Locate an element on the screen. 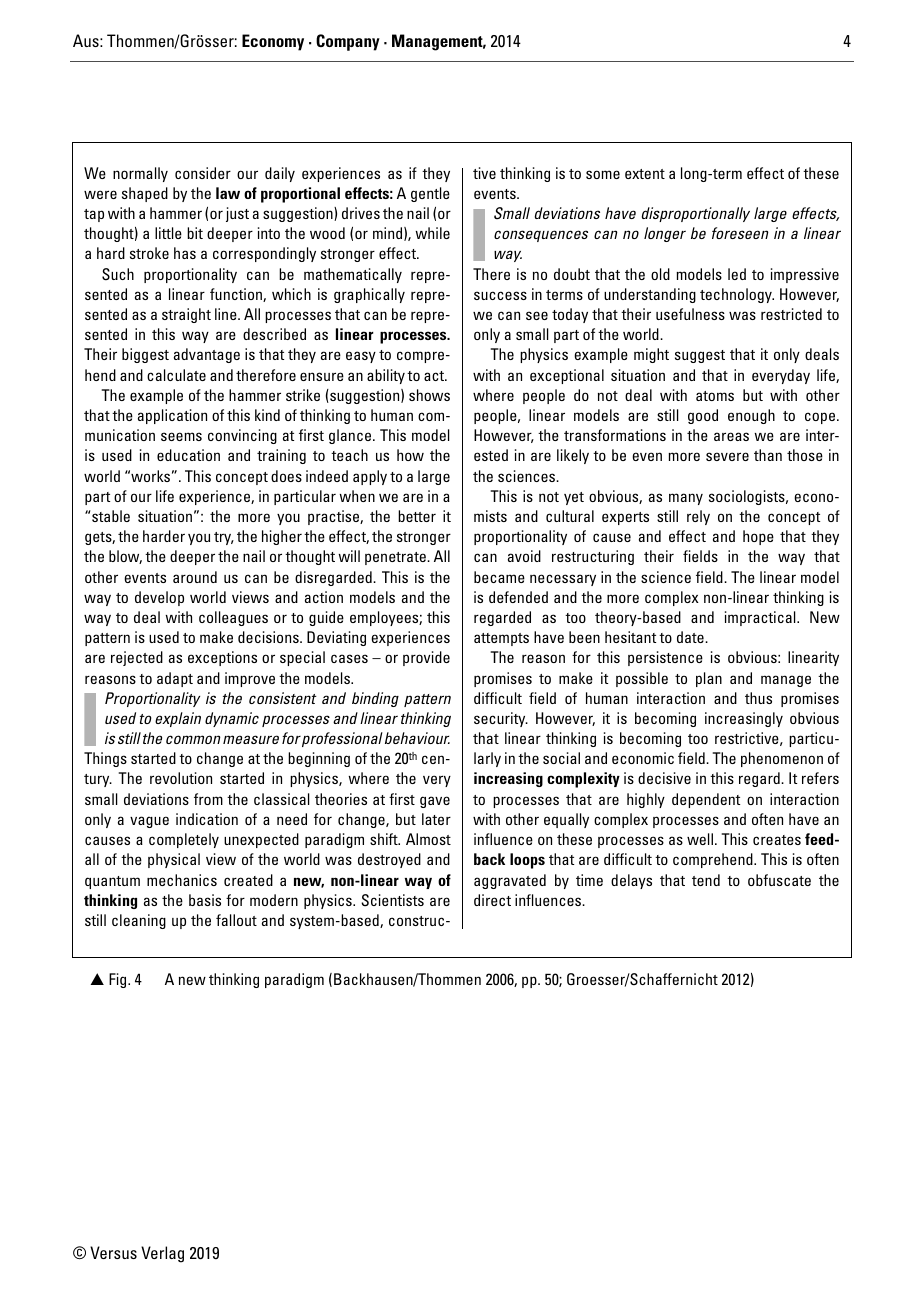  success is located at coordinates (500, 295).
